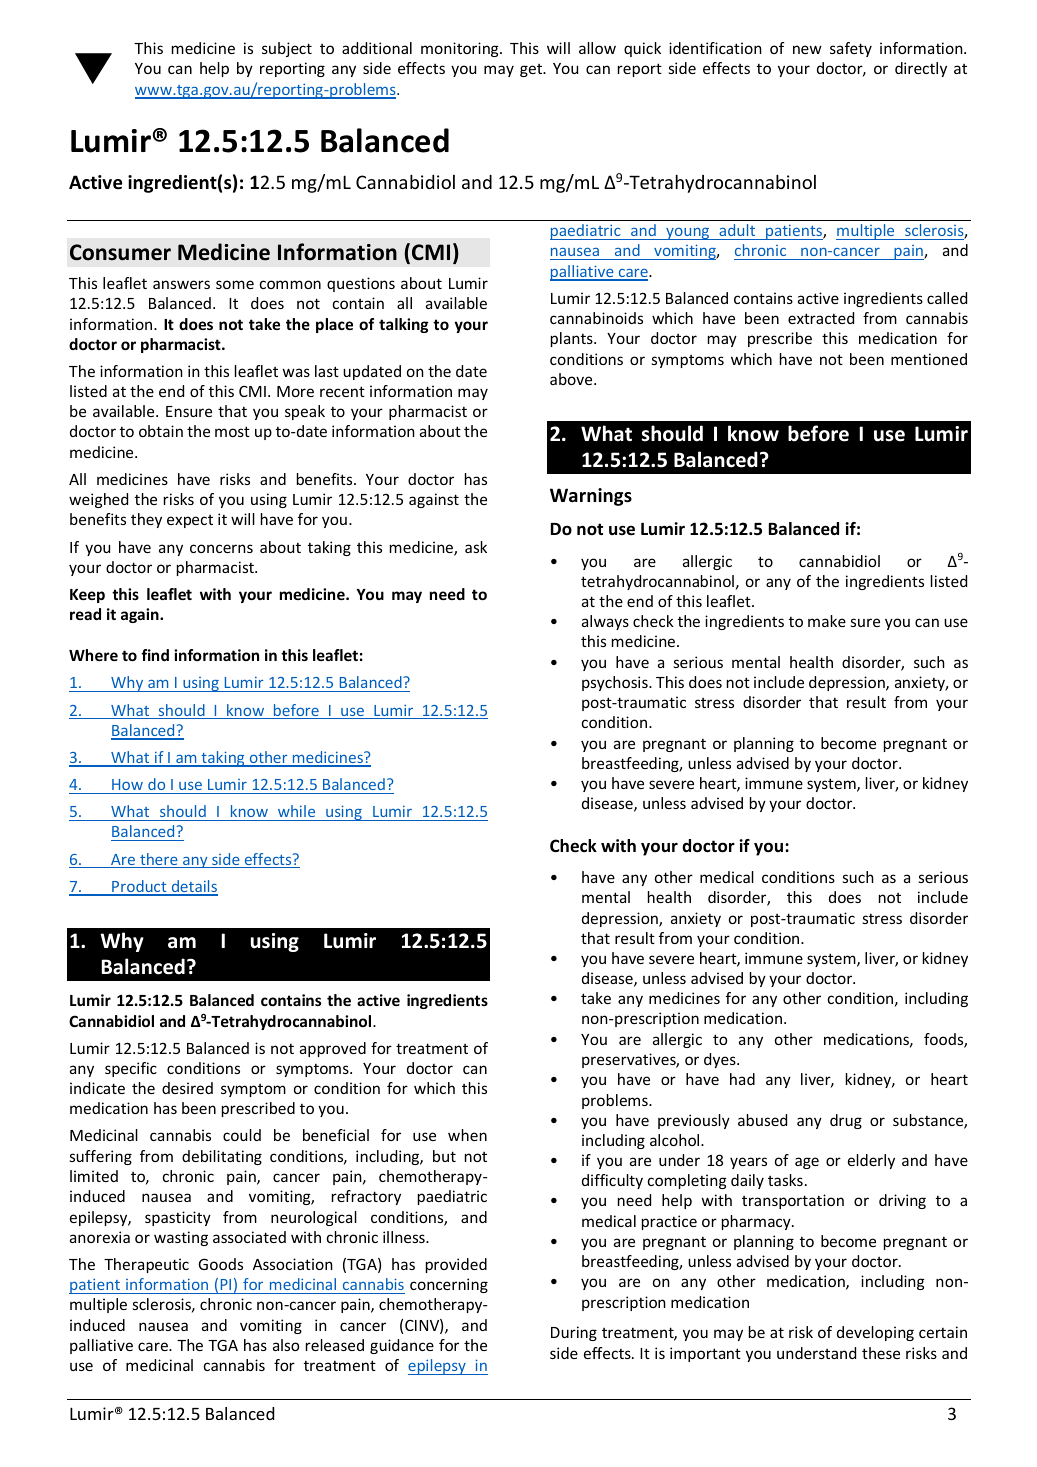 Image resolution: width=1037 pixels, height=1467 pixels. What do you see at coordinates (532, 70) in the screenshot?
I see `get` at bounding box center [532, 70].
